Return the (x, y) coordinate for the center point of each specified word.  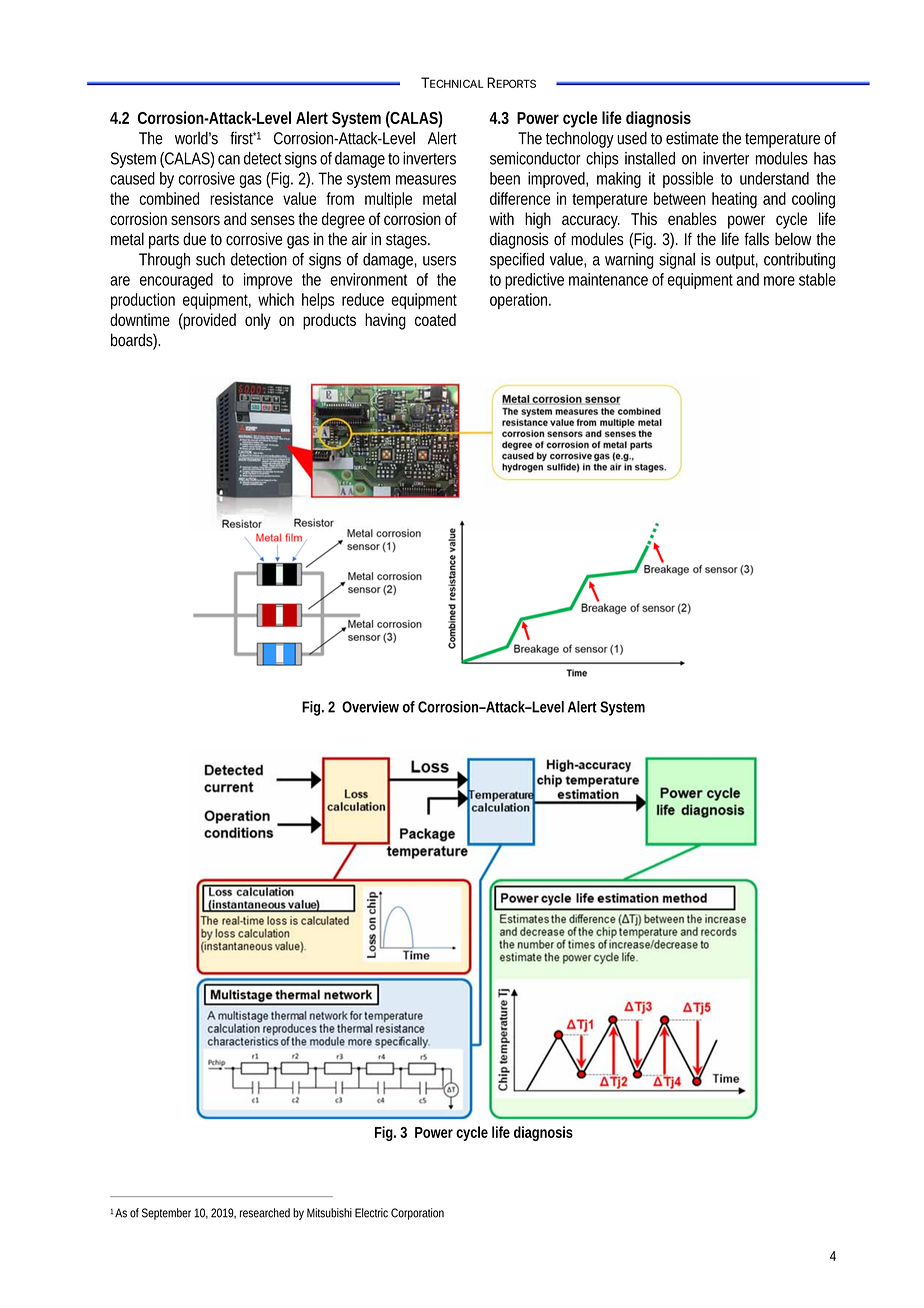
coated (435, 319)
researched (265, 1213)
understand (774, 178)
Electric (371, 1213)
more (779, 281)
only (258, 321)
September (166, 1214)
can (229, 160)
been (505, 178)
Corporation (417, 1214)
